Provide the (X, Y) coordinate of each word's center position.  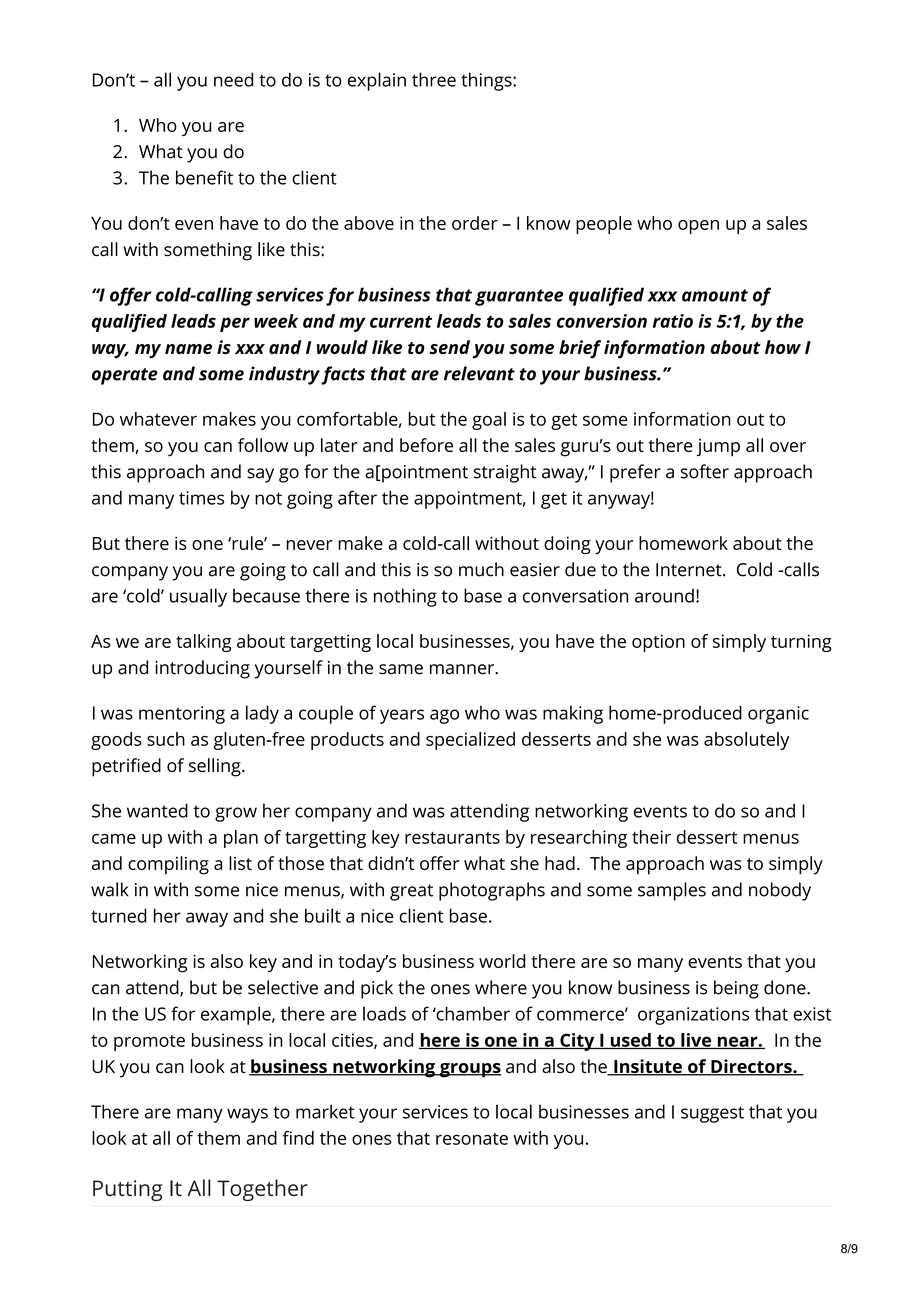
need (233, 79)
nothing (405, 597)
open (698, 227)
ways (247, 1115)
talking (203, 643)
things (487, 81)
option (658, 643)
